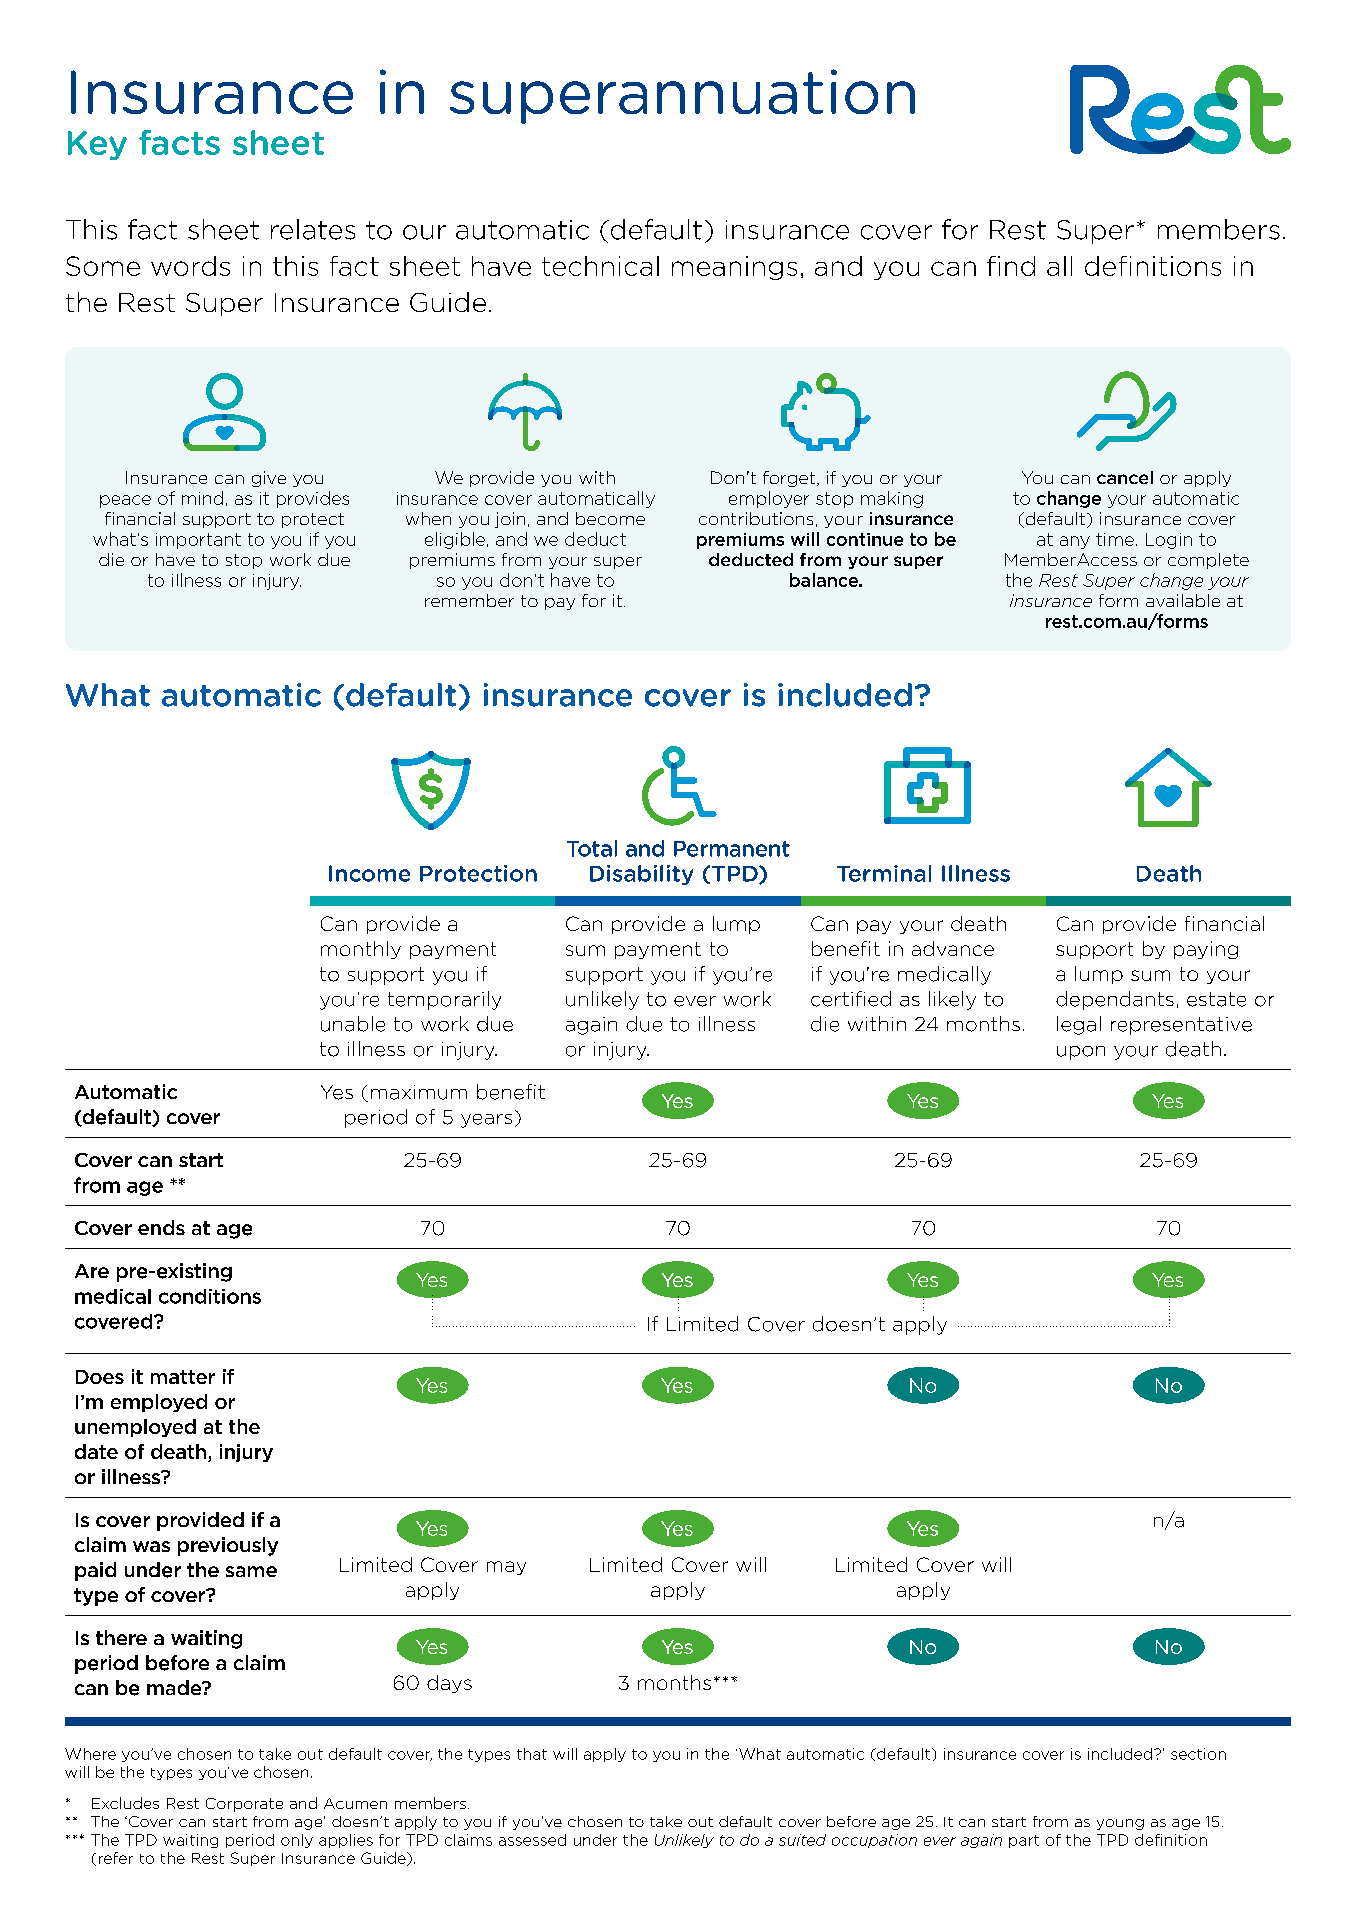 The width and height of the page is (1356, 1918). What do you see at coordinates (592, 848) in the page?
I see `Total` at bounding box center [592, 848].
